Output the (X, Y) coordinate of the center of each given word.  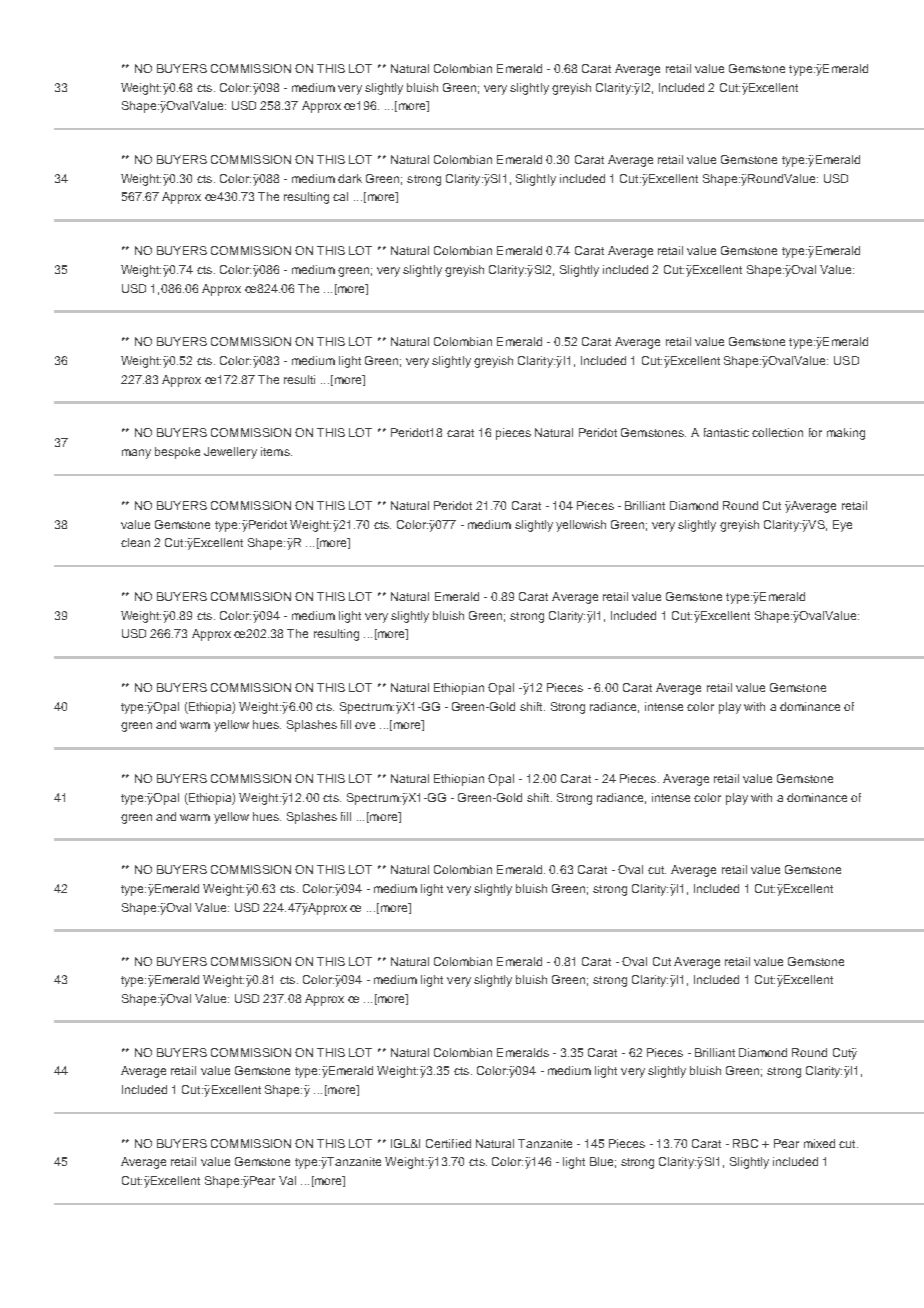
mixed (819, 1143)
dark (350, 178)
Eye (842, 526)
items (276, 451)
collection (777, 432)
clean (135, 542)
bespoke (177, 453)
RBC (745, 1143)
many (136, 454)
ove (365, 725)
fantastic (726, 432)
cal (340, 196)
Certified (448, 1143)
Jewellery (230, 453)
